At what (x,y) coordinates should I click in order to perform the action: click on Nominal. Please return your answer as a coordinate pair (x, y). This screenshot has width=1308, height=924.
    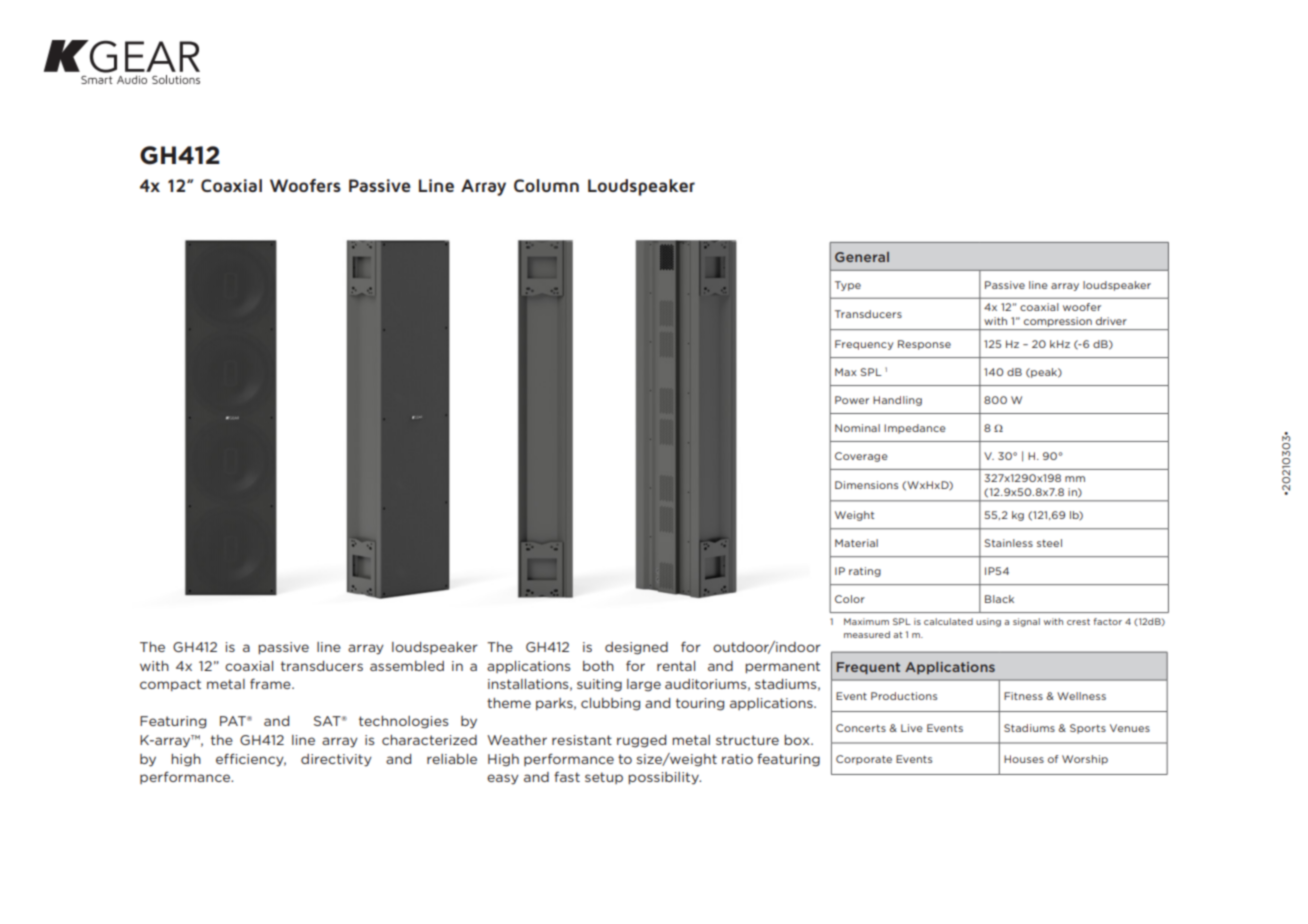
    Looking at the image, I should click on (857, 428).
